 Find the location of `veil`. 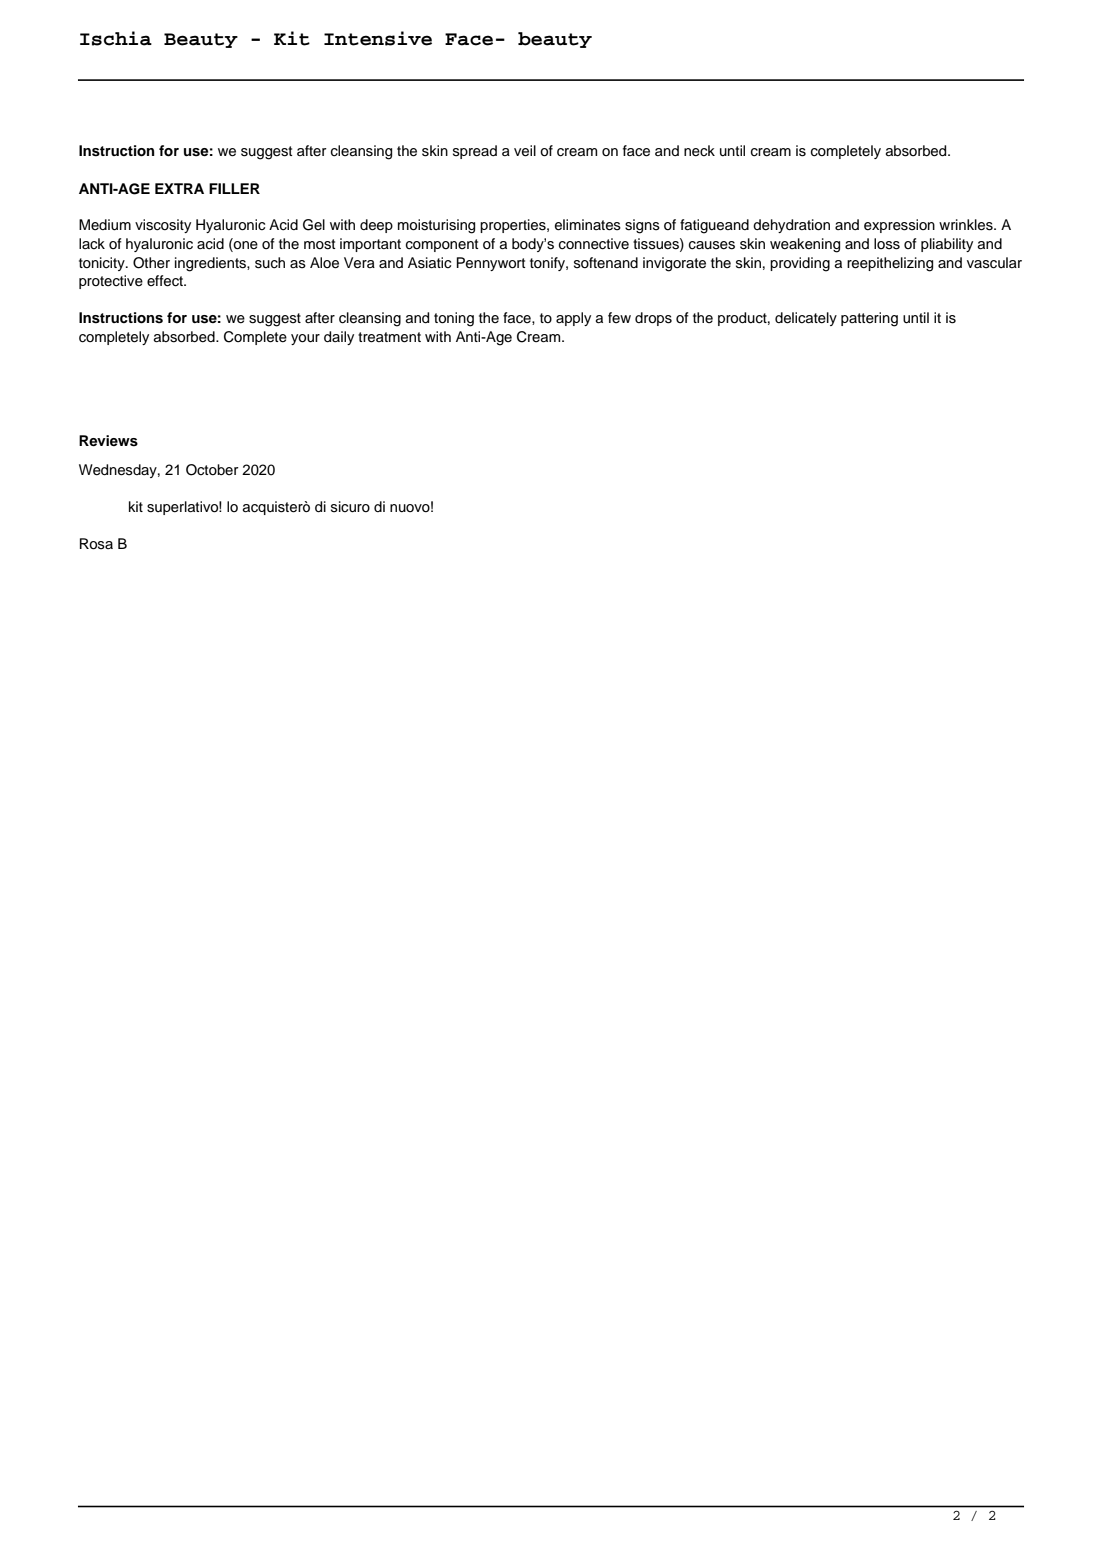

veil is located at coordinates (525, 151).
